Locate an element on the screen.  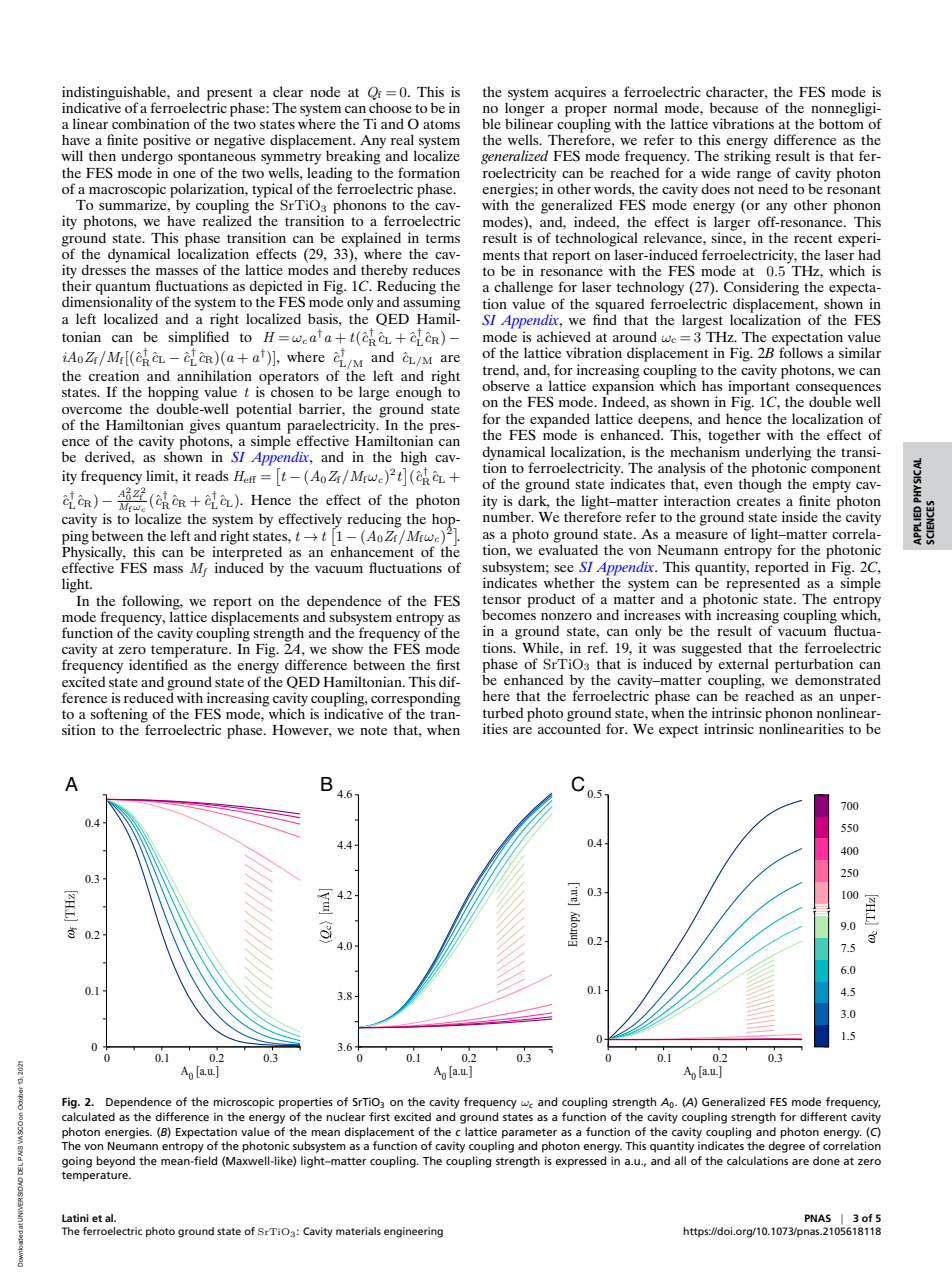
gives is located at coordinates (204, 427).
